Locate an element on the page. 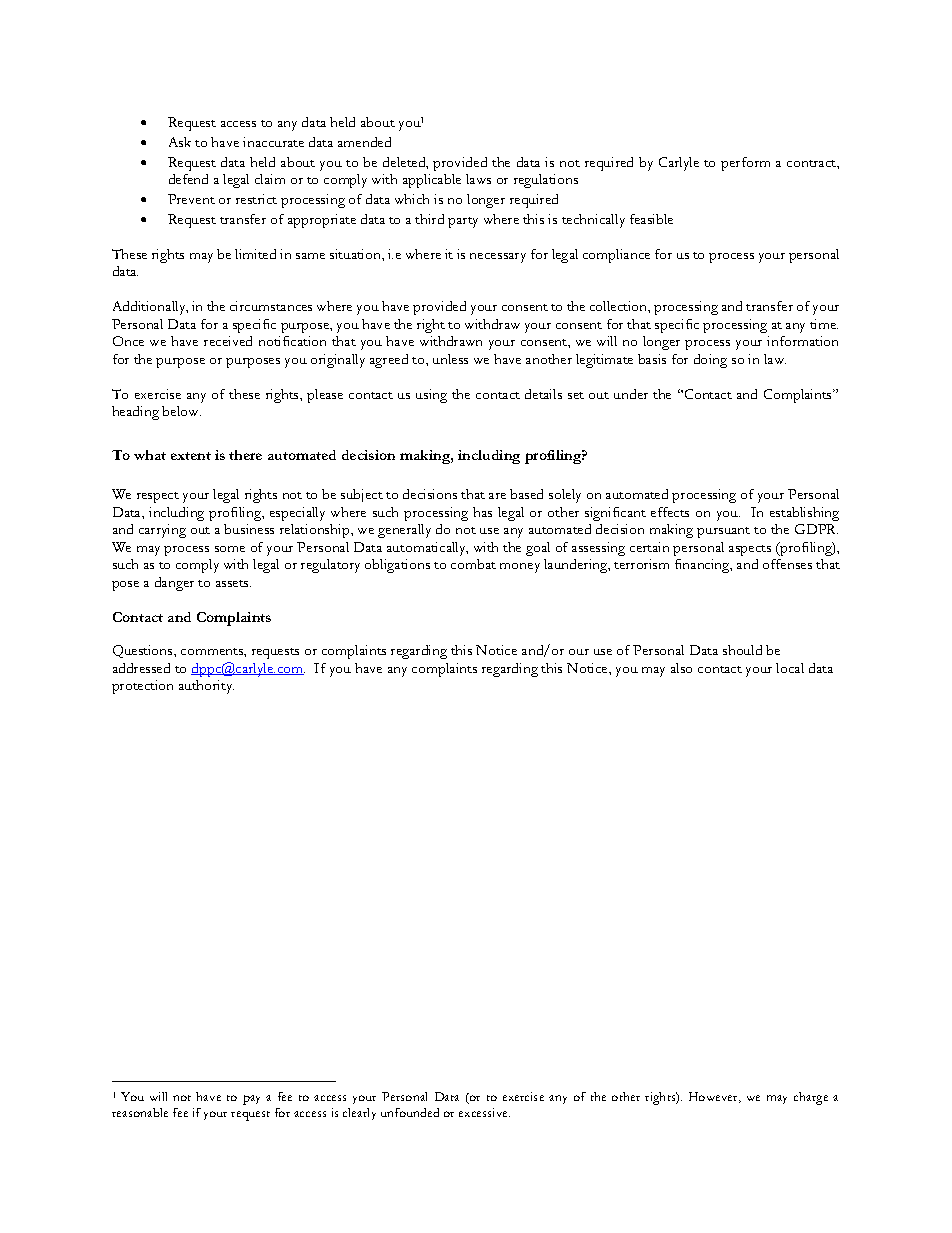 This page has width=952, height=1233. perform is located at coordinates (745, 164).
